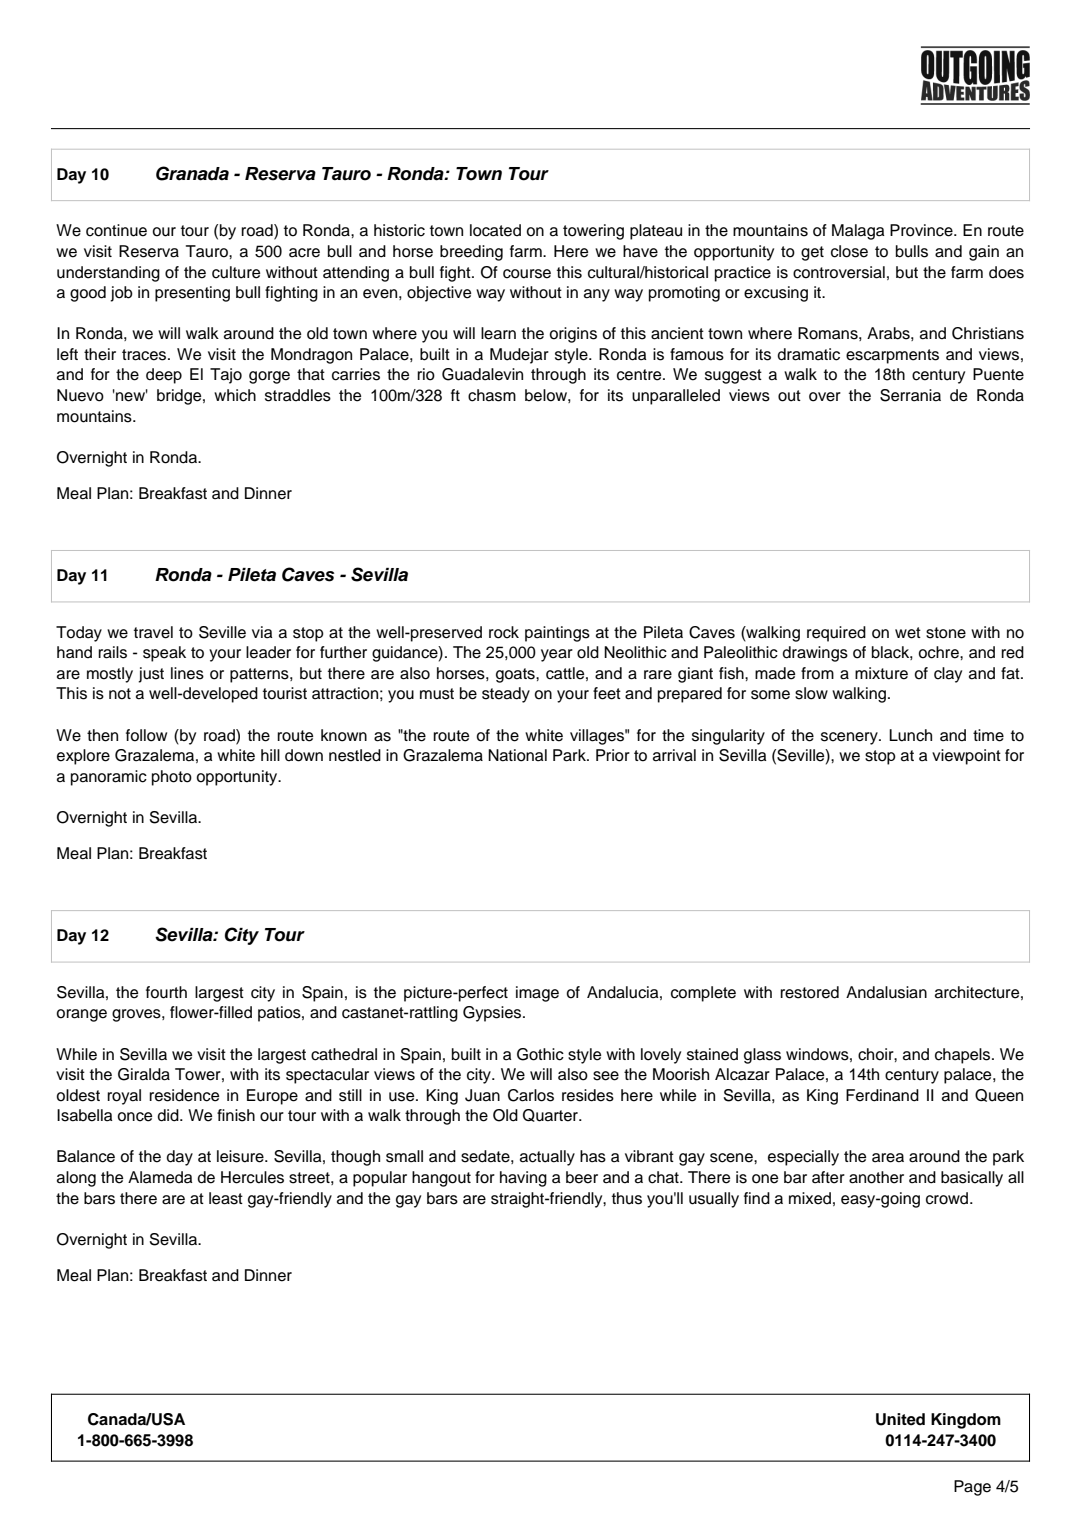 The height and width of the screenshot is (1528, 1081). I want to click on least, so click(226, 1198).
